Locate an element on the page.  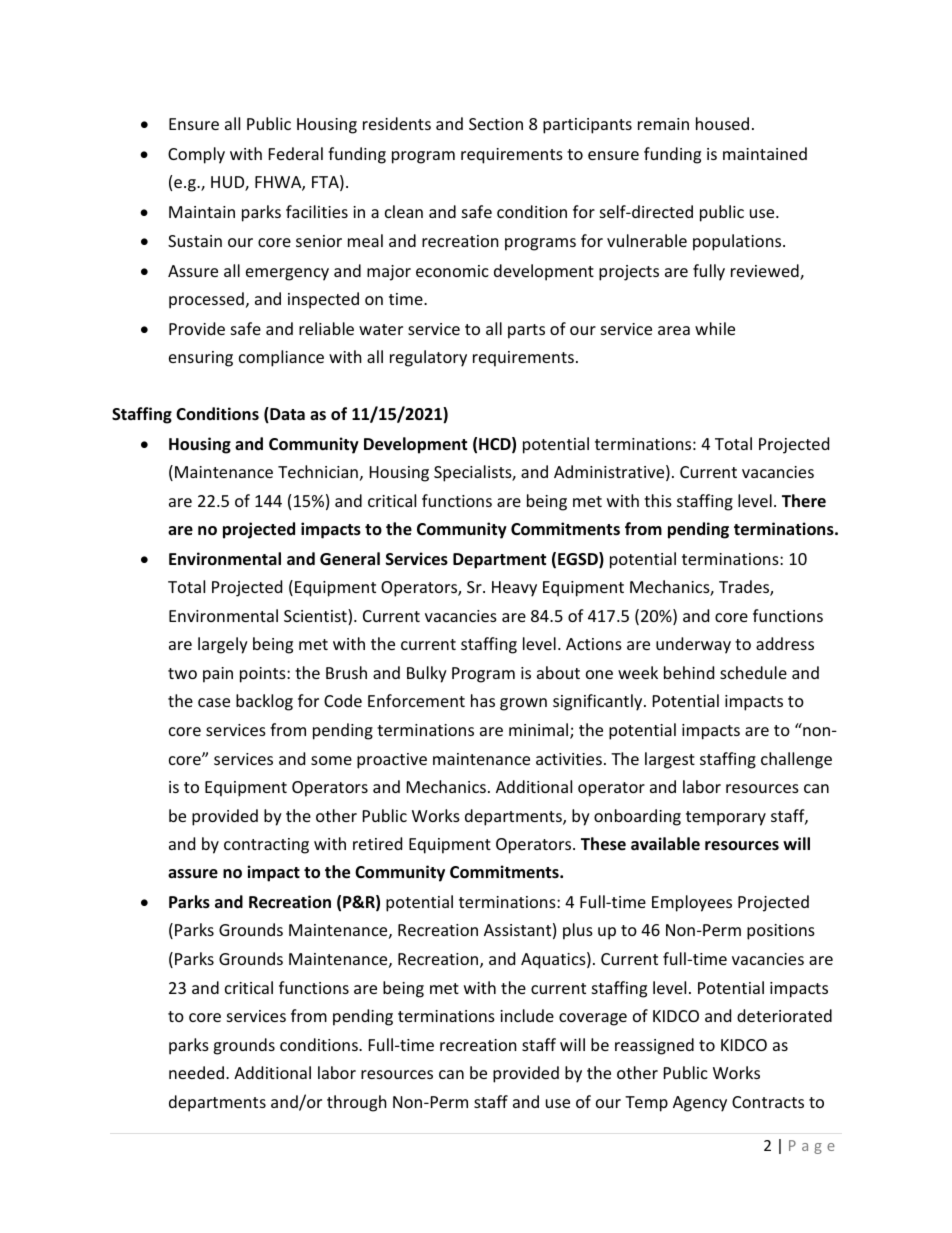
include is located at coordinates (527, 1015).
